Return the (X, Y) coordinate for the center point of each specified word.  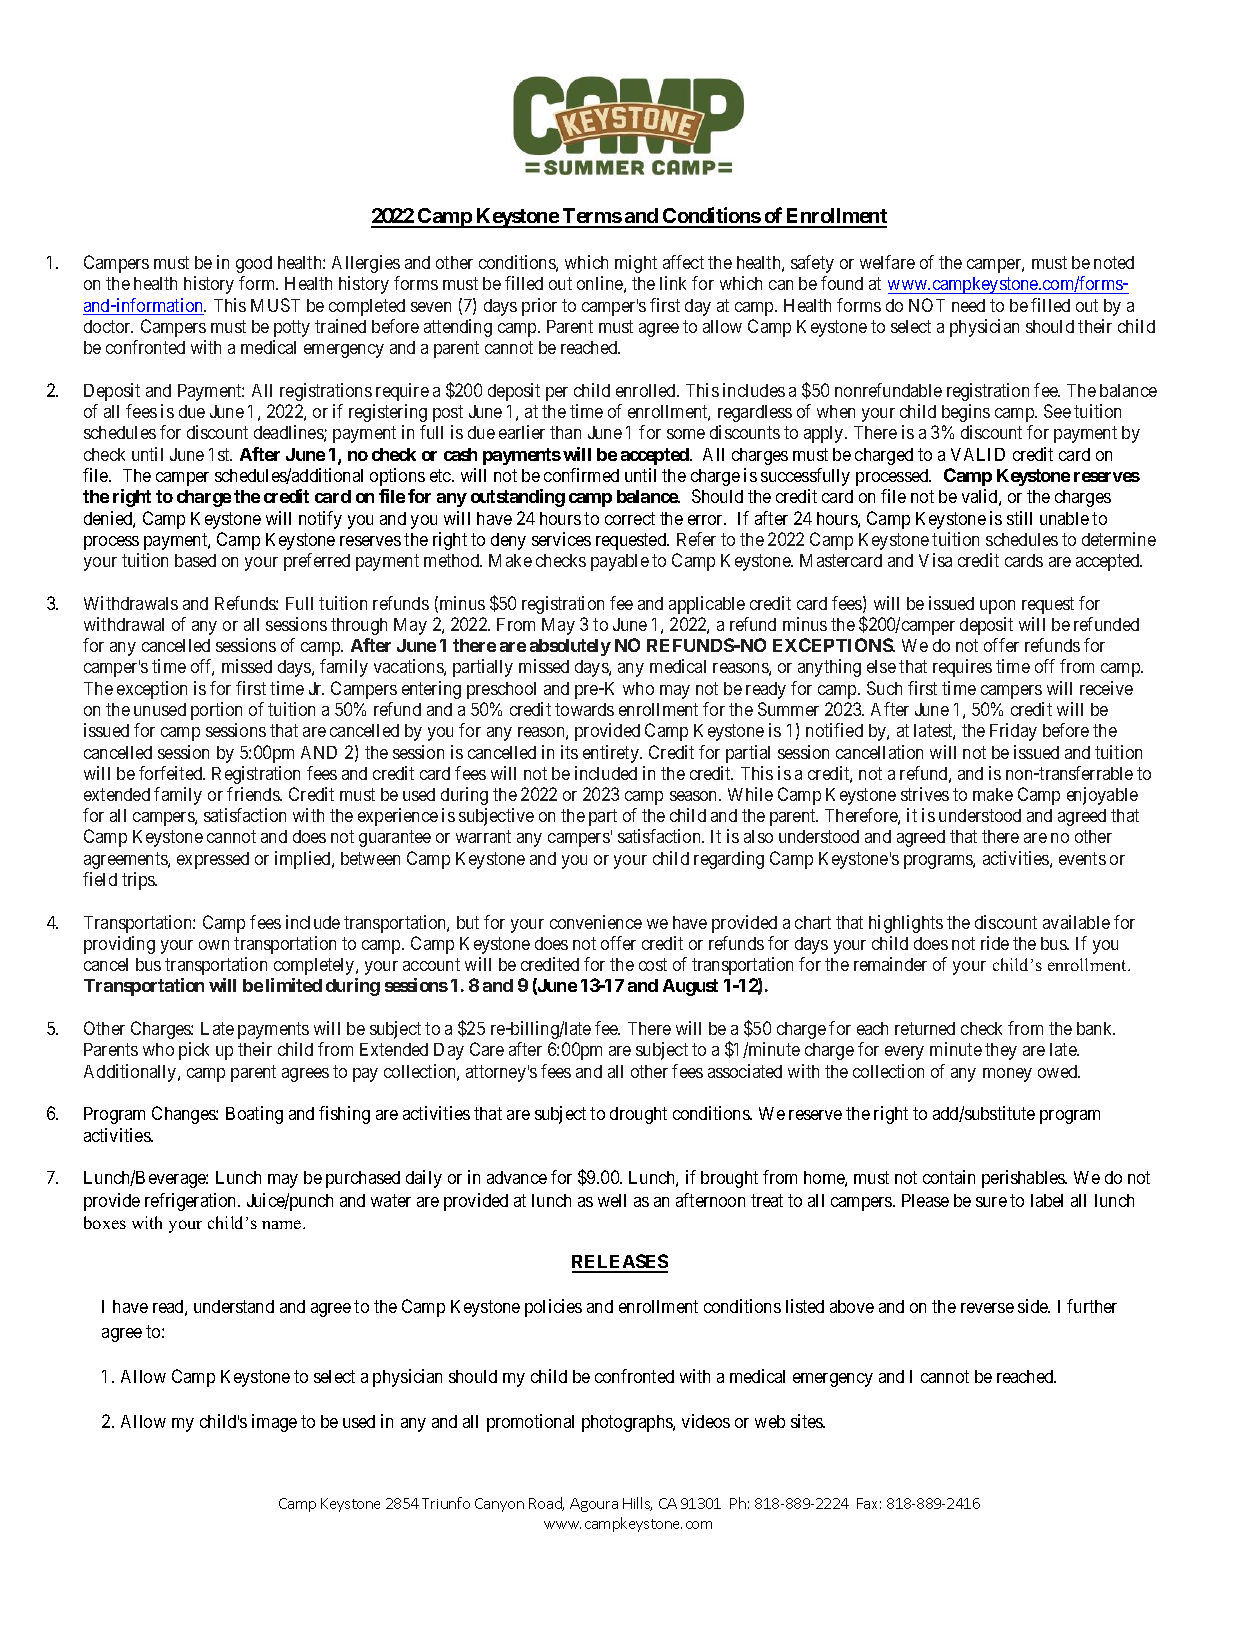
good (254, 264)
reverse (987, 1308)
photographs (628, 1423)
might (636, 264)
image (274, 1423)
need (968, 305)
